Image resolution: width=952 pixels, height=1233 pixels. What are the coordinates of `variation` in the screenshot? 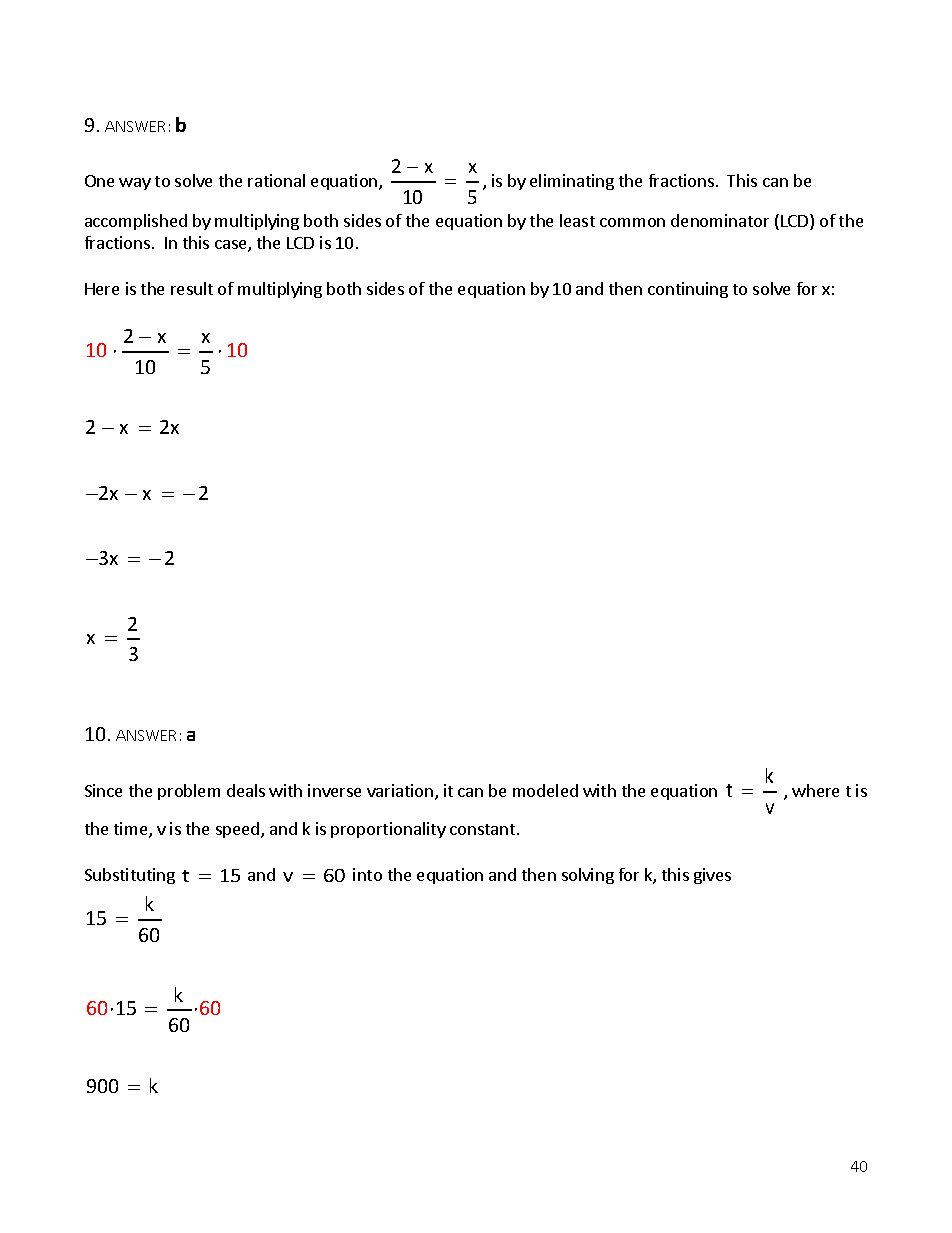 It's located at (400, 790).
